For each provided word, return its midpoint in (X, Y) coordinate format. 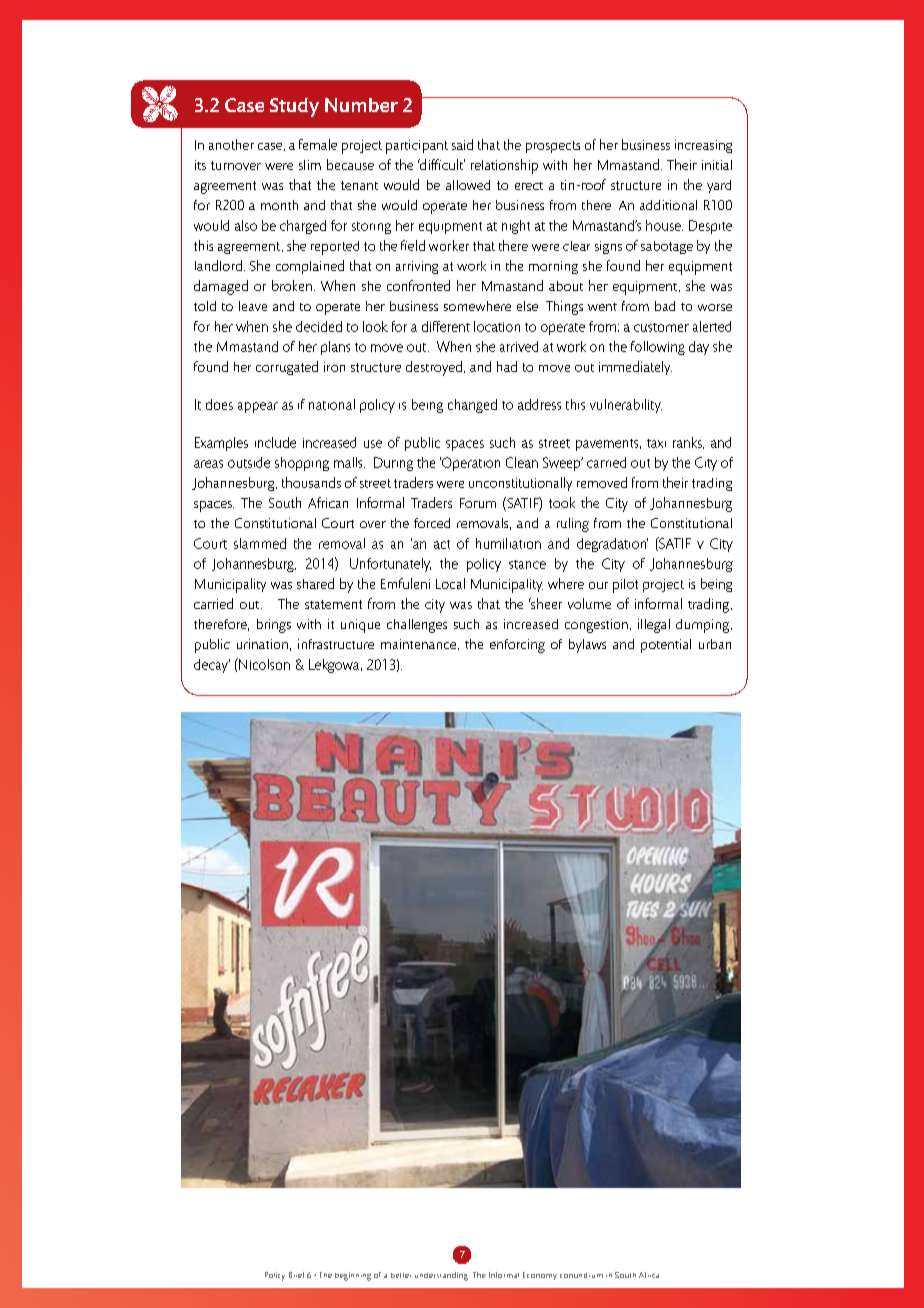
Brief (296, 1275)
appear (258, 407)
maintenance (420, 644)
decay (212, 666)
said (462, 144)
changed (472, 406)
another (231, 144)
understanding (441, 1276)
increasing (703, 146)
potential (666, 646)
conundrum (581, 1275)
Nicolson (263, 664)
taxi (656, 443)
